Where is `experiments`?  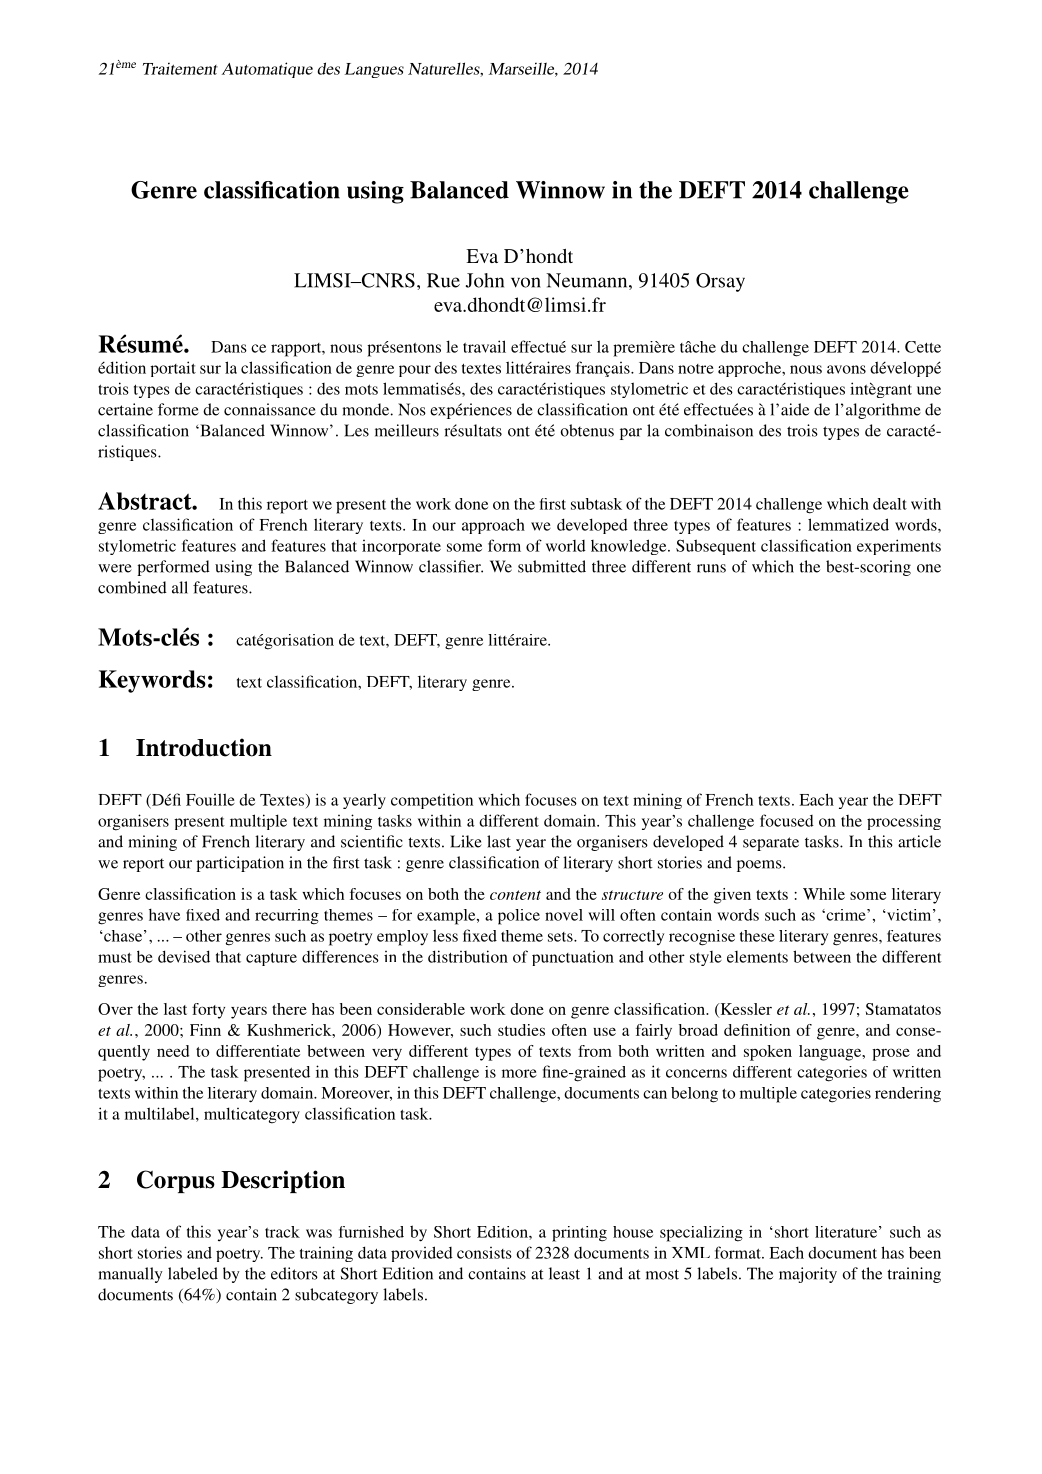 experiments is located at coordinates (899, 547).
